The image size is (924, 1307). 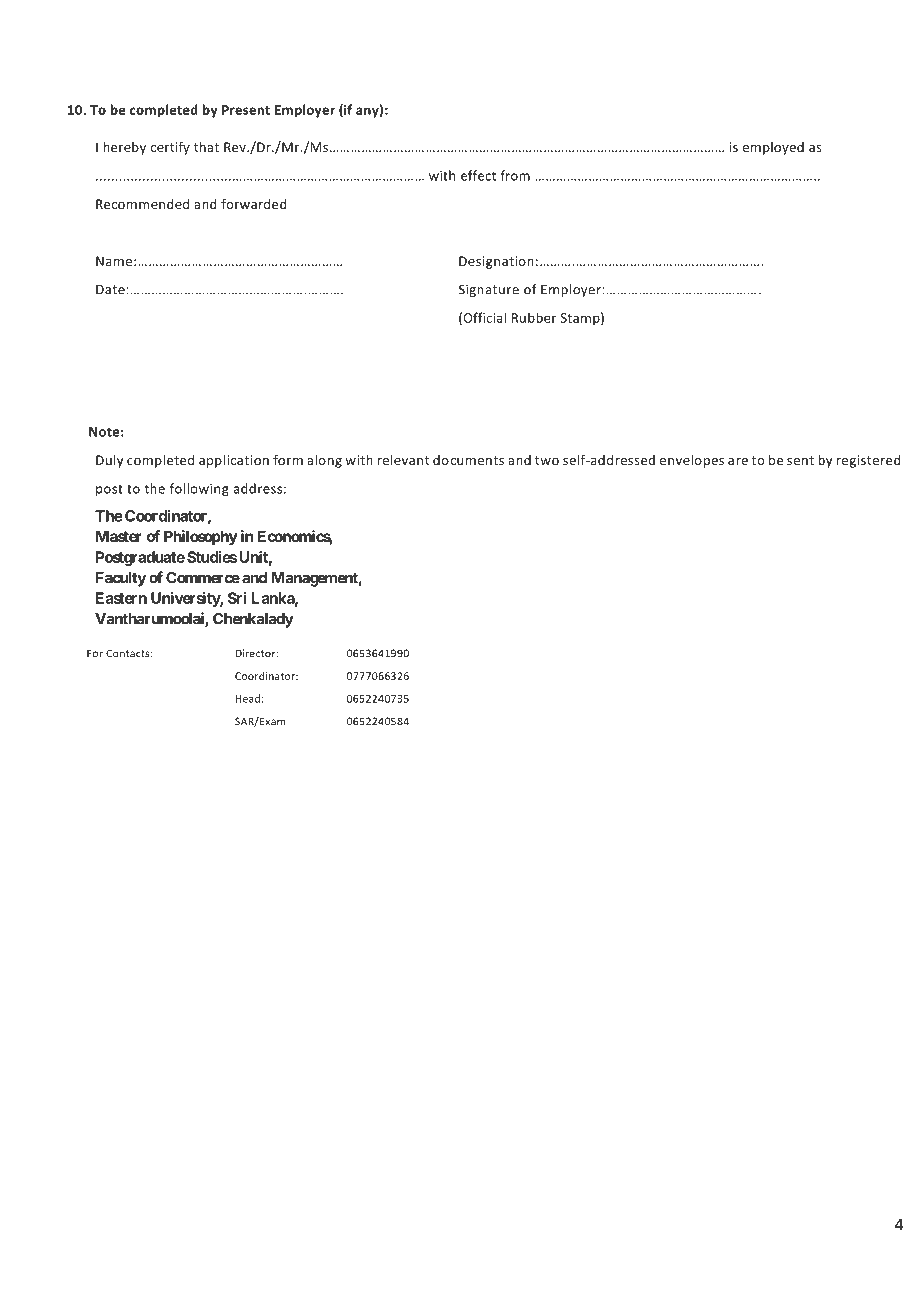 I want to click on Philosophy, so click(x=201, y=537).
